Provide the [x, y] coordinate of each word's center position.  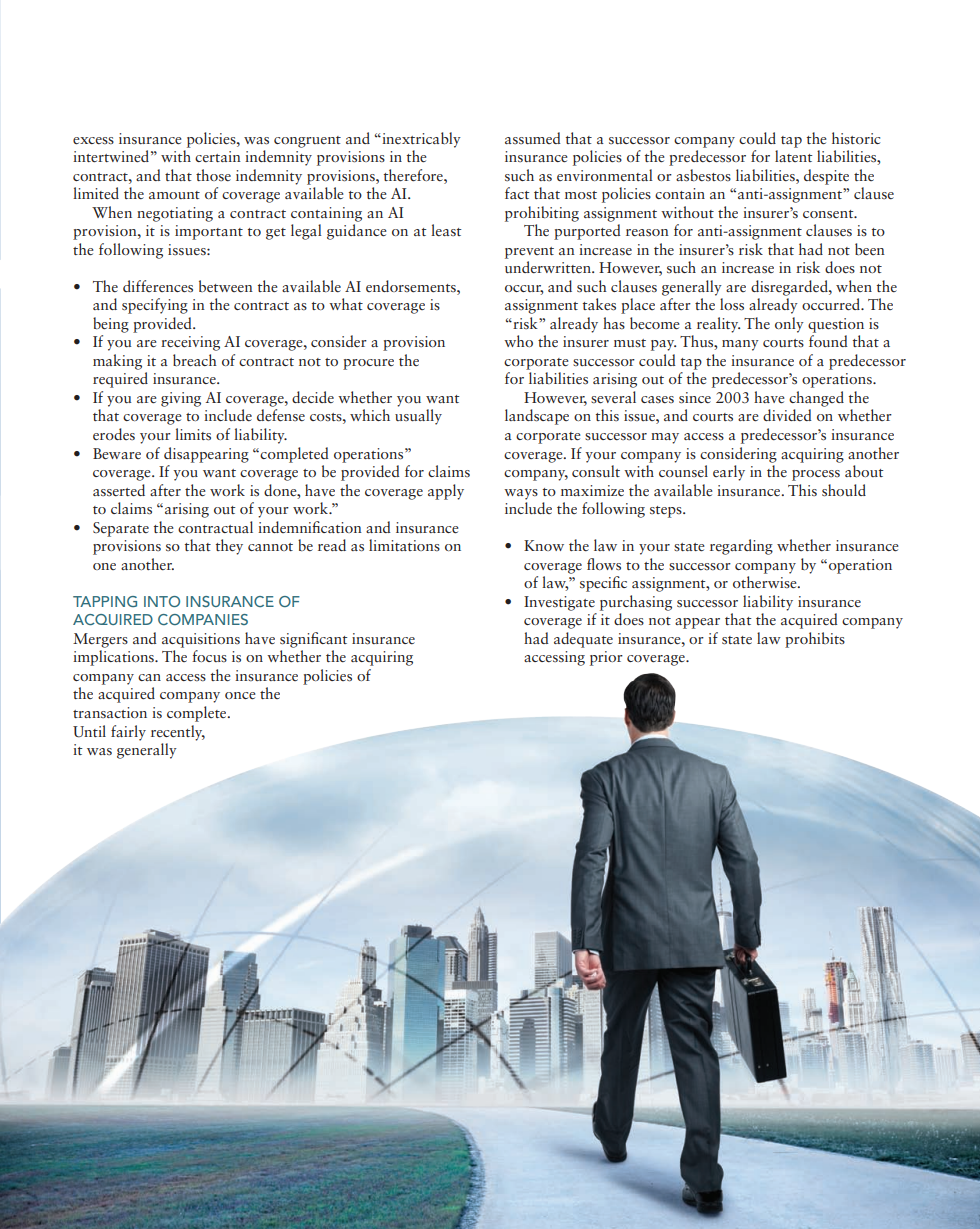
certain [218, 156]
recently [178, 733]
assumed [533, 138]
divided [787, 415]
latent [794, 156]
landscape [537, 417]
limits [193, 434]
